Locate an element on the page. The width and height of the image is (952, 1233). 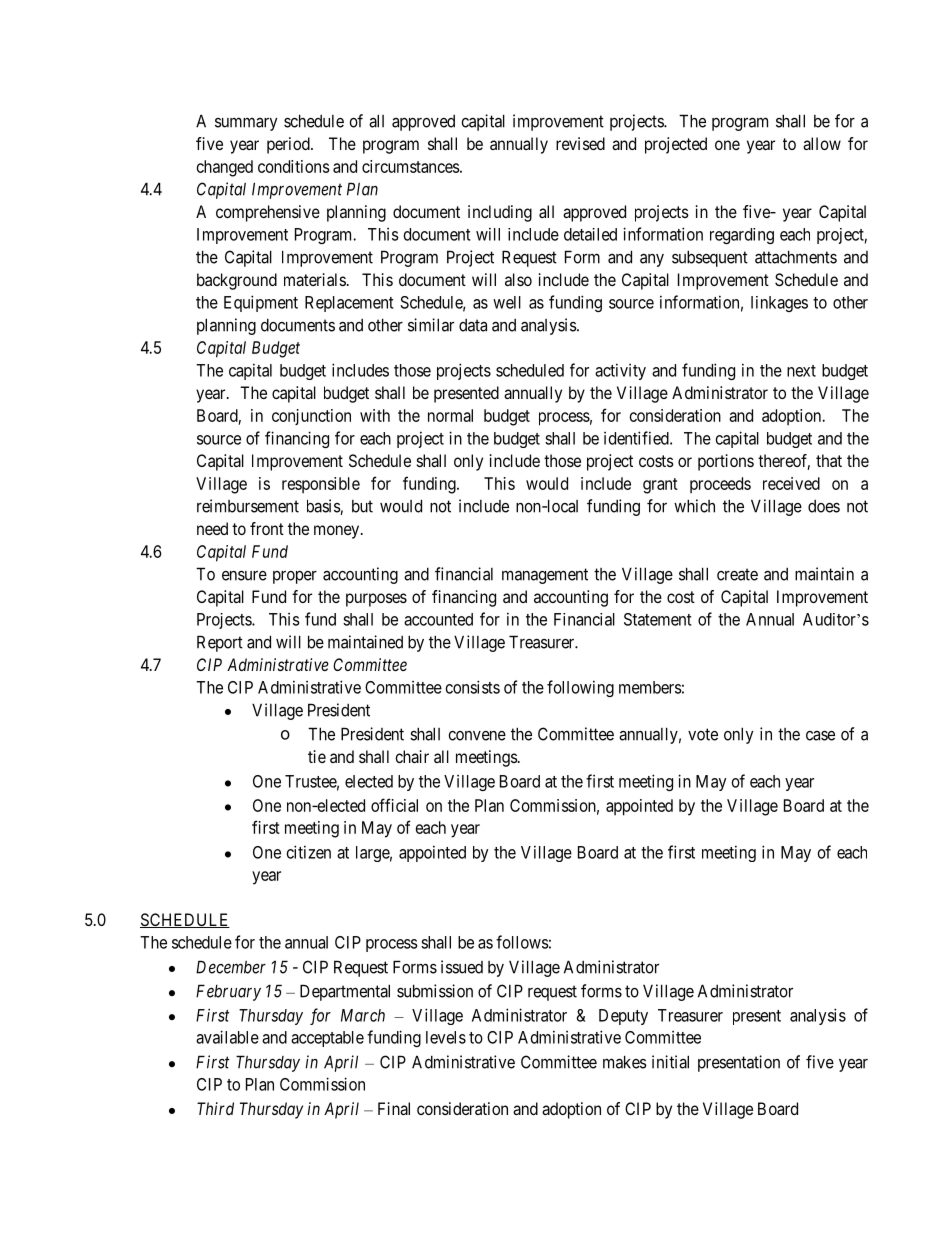
allow is located at coordinates (822, 143).
